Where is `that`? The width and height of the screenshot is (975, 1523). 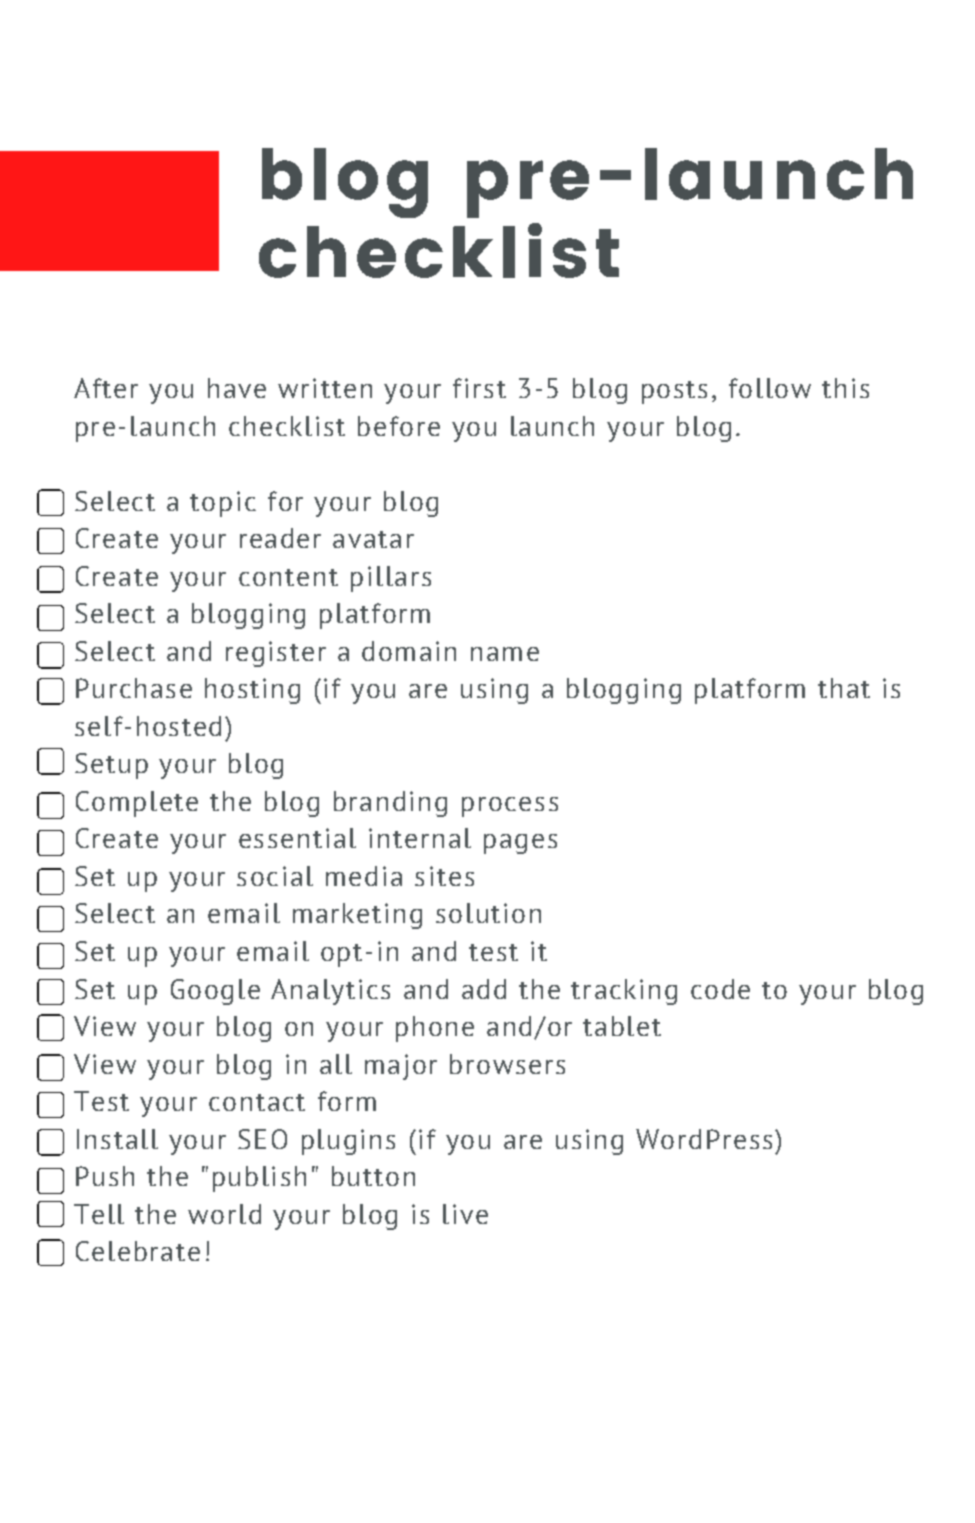 that is located at coordinates (844, 688).
